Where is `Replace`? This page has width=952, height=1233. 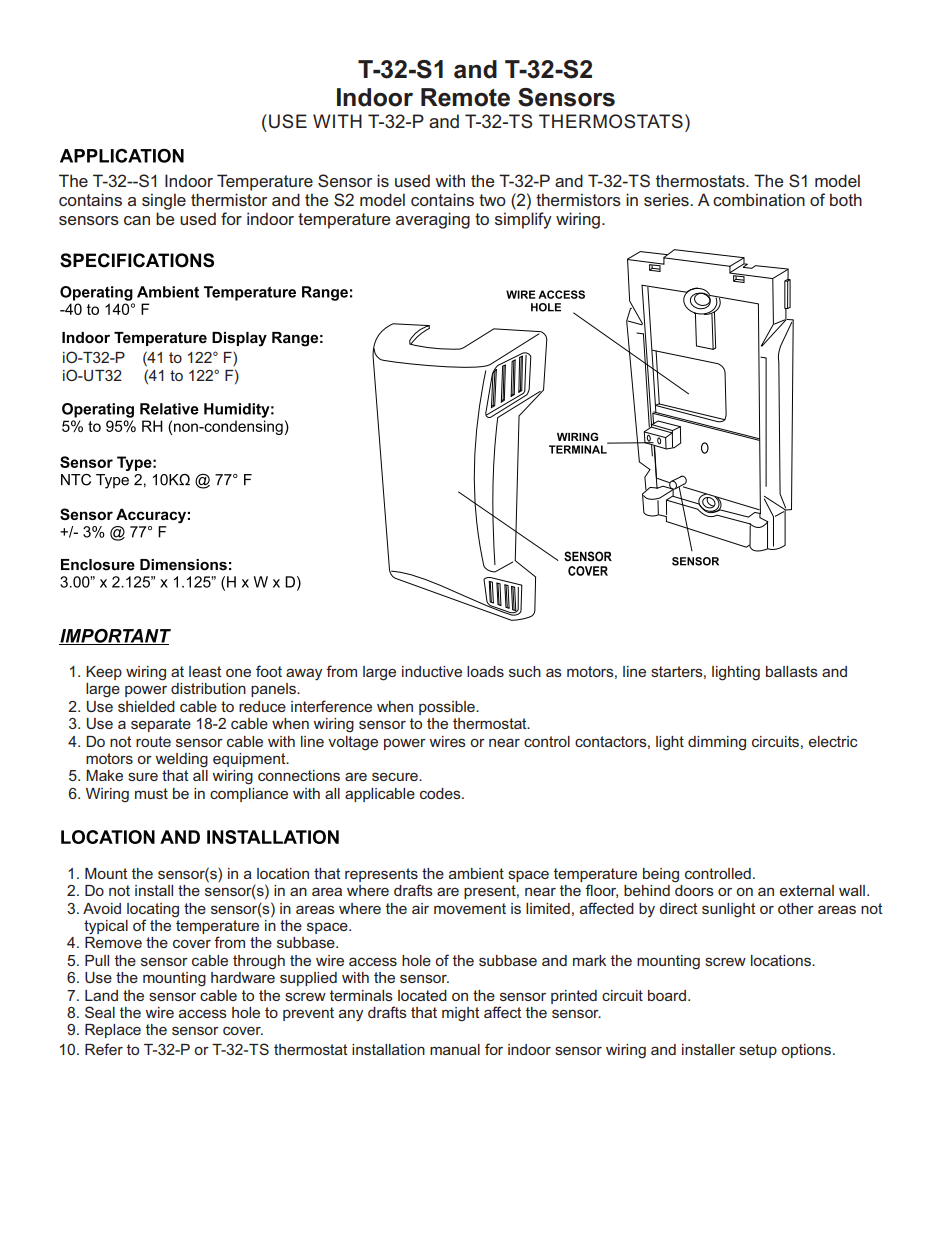 Replace is located at coordinates (113, 1031).
